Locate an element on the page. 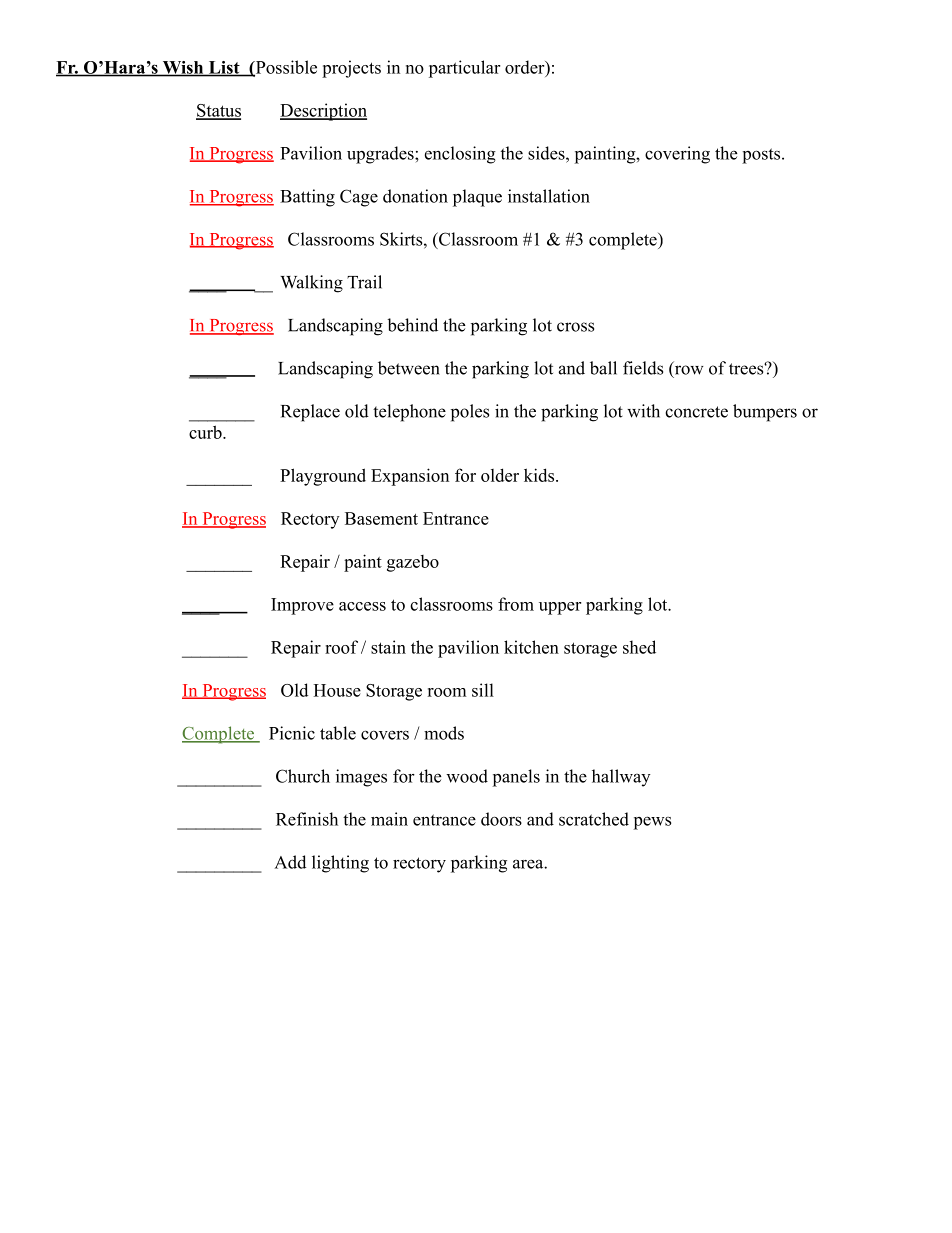 This page has height=1233, width=952. from is located at coordinates (516, 604).
